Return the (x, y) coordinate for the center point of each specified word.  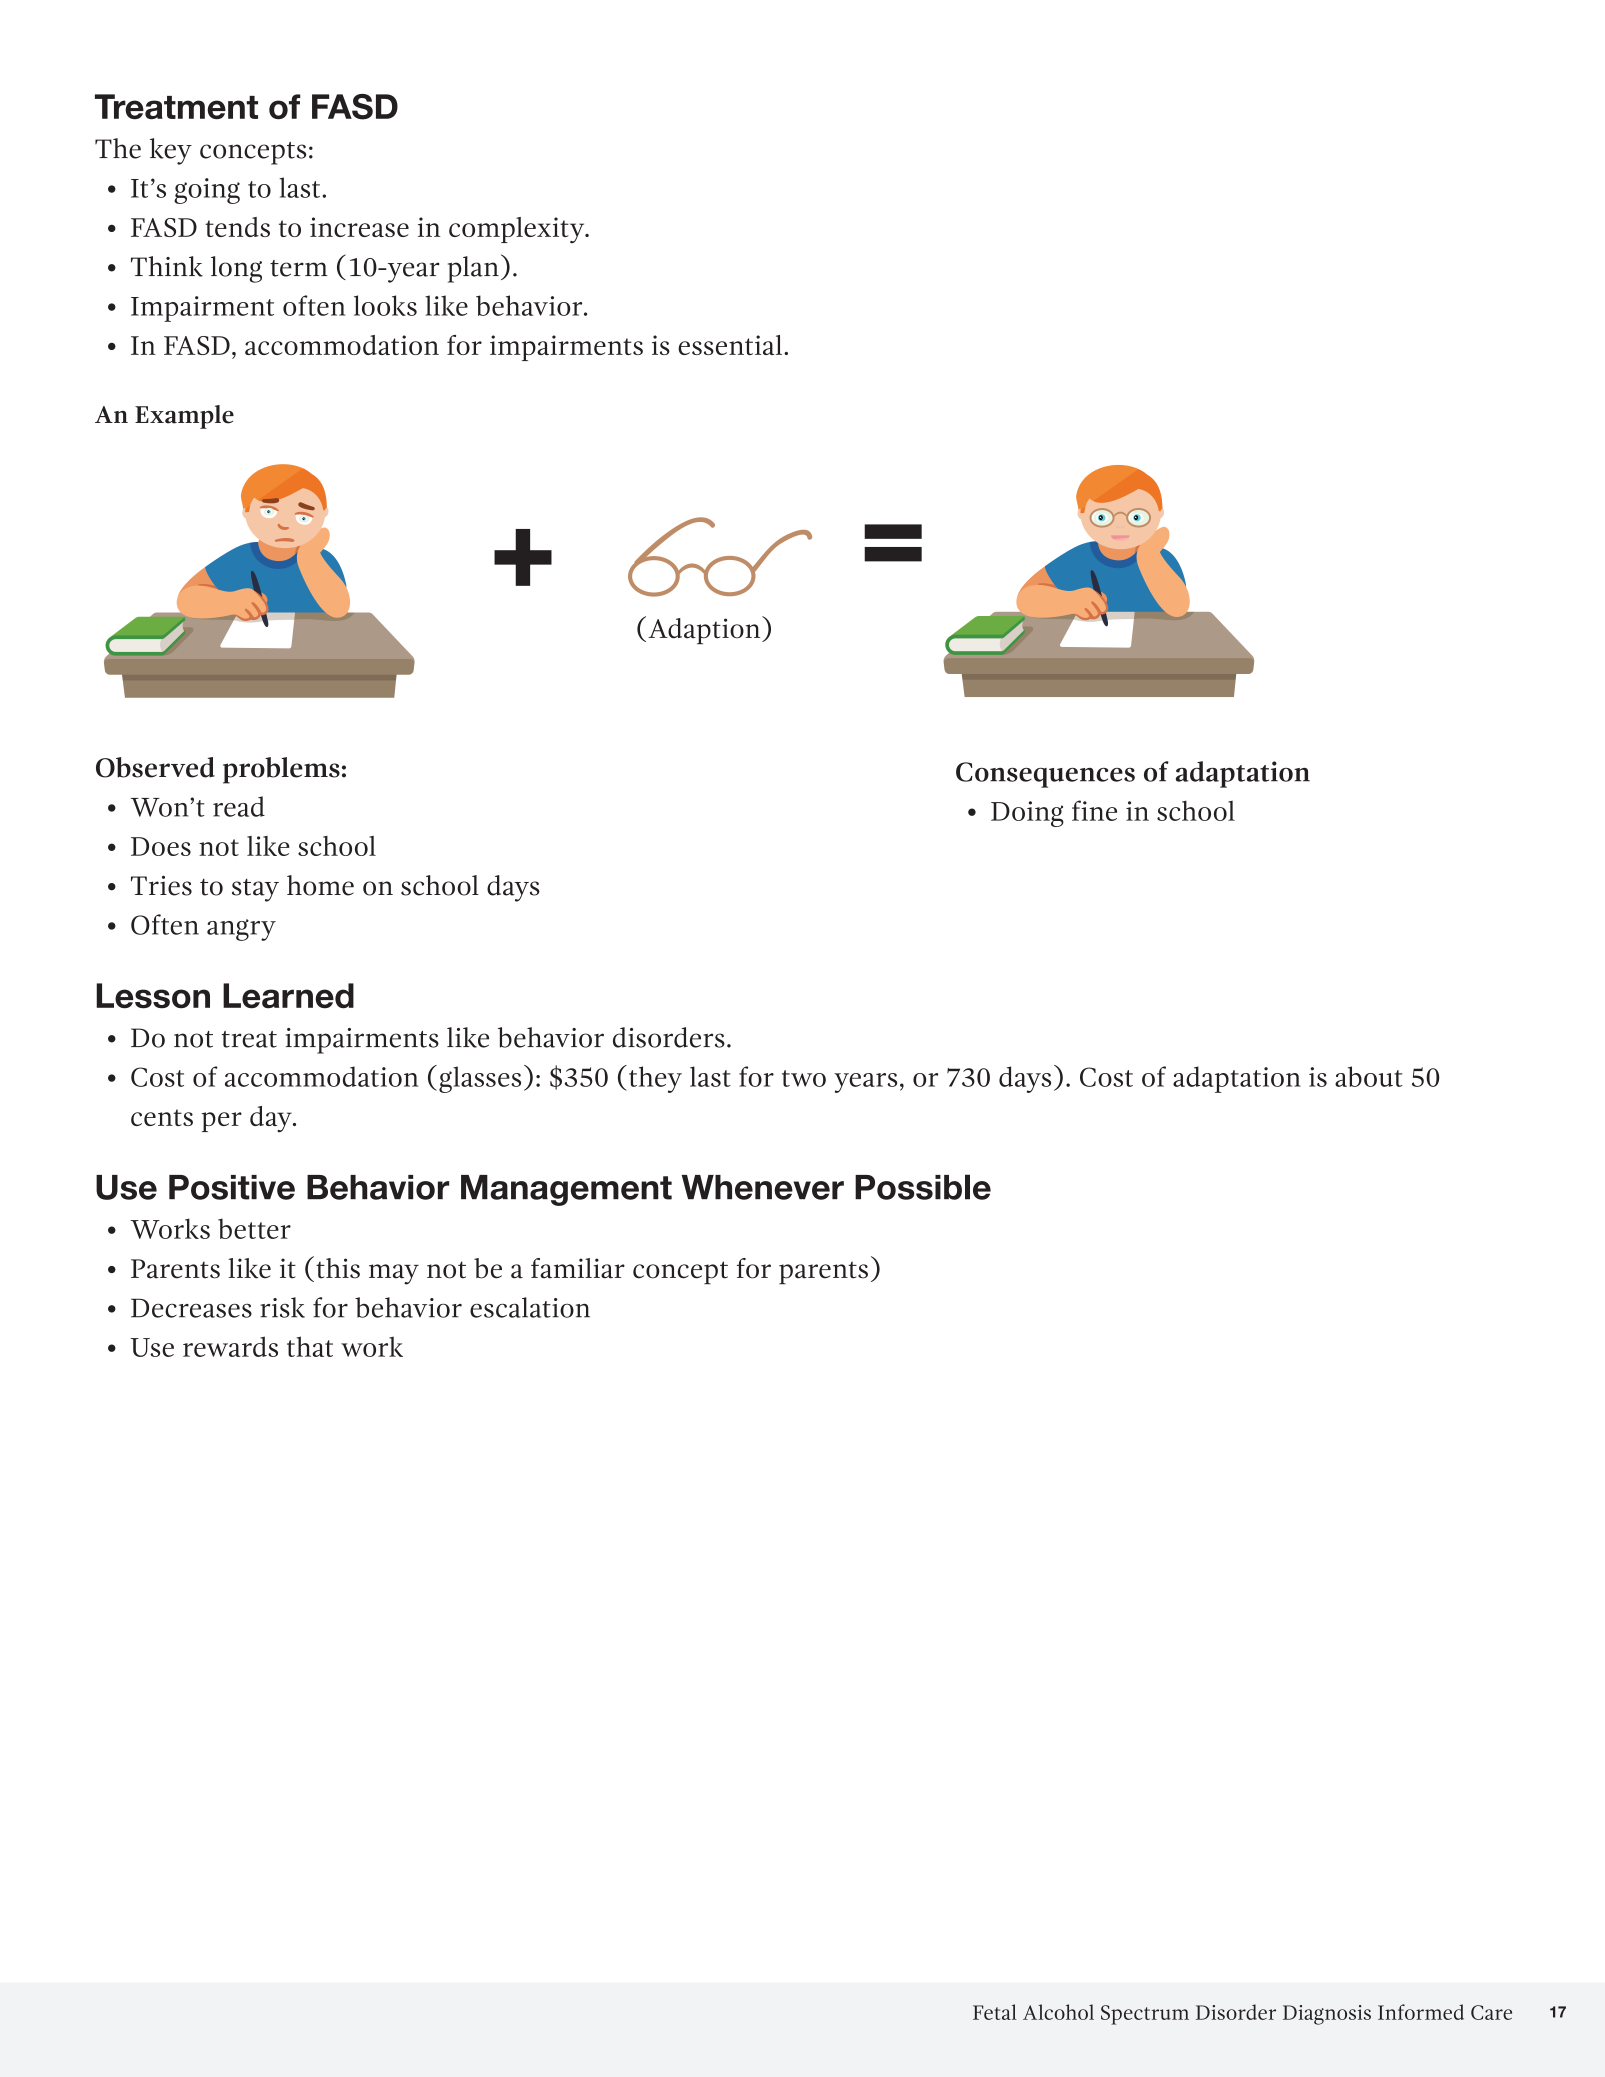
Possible (923, 1187)
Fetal (995, 2012)
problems (281, 770)
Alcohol (1058, 2012)
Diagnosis (1327, 2015)
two (804, 1078)
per (221, 1122)
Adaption (705, 630)
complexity (518, 230)
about (1369, 1076)
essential (731, 345)
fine (1094, 810)
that (310, 1346)
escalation (530, 1307)
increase (359, 227)
